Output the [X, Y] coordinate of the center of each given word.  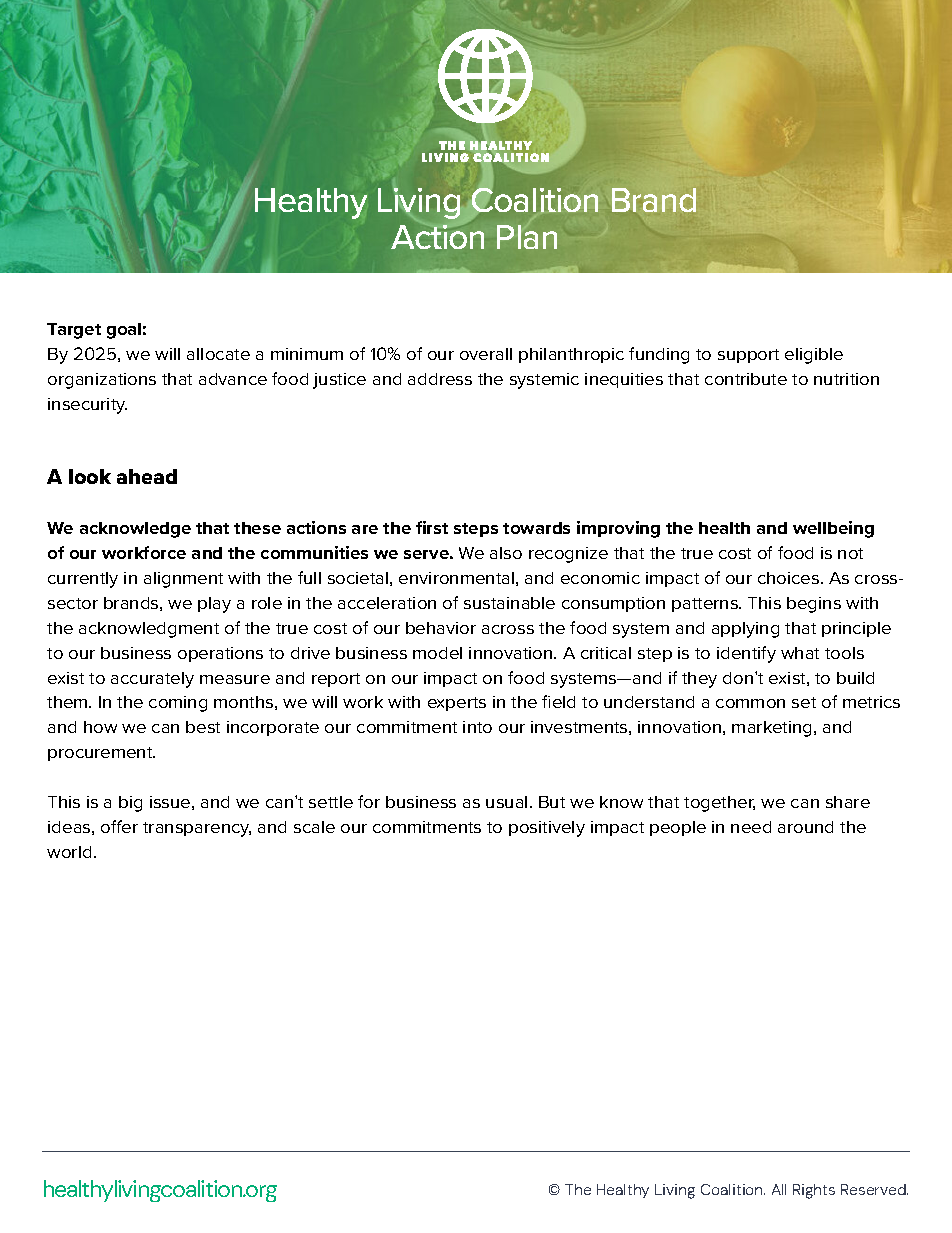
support [748, 356]
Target [74, 331]
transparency [197, 829]
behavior [441, 628]
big [130, 804]
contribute [746, 379]
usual [506, 802]
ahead [147, 476]
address [440, 379]
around [805, 827]
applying [745, 630]
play [214, 605]
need [751, 827]
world [69, 852]
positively [547, 829]
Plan [527, 237]
